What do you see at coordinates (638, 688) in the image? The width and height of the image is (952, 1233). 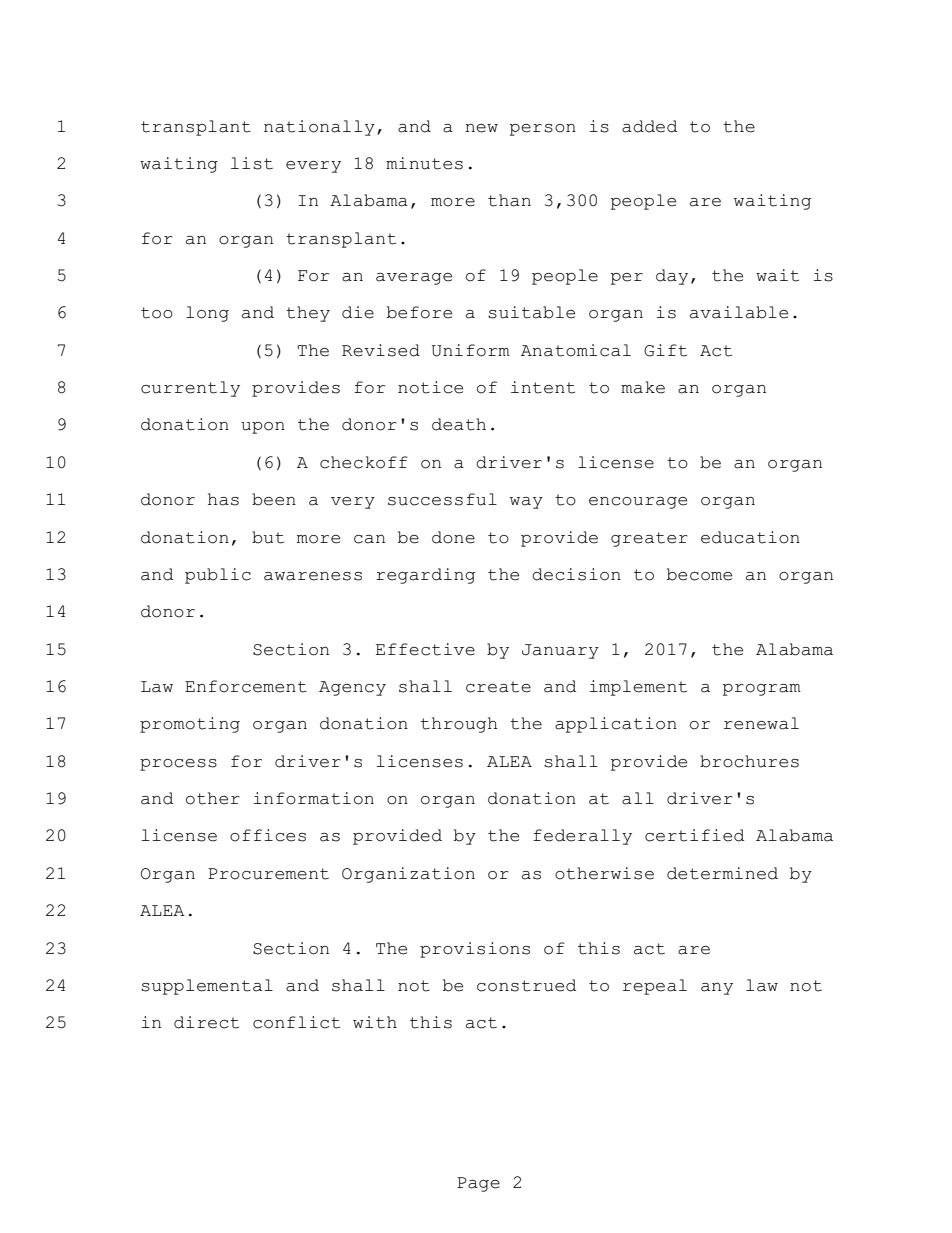 I see `implement` at bounding box center [638, 688].
